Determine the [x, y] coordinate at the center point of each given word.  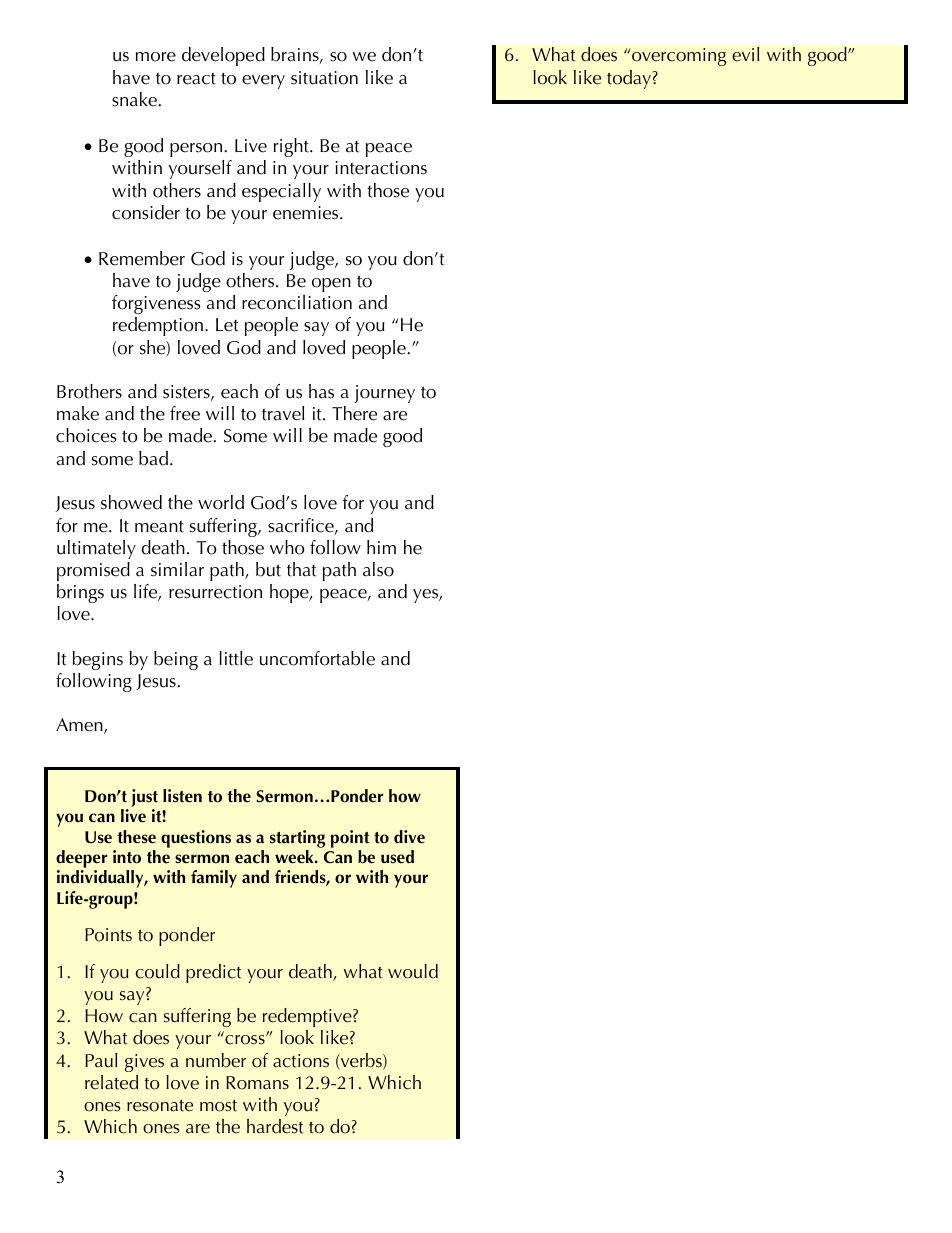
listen [182, 796]
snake [135, 99]
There [354, 413]
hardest [275, 1126]
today [629, 79]
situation [324, 78]
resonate [160, 1106]
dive [409, 837]
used [397, 857]
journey [384, 394]
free [185, 413]
